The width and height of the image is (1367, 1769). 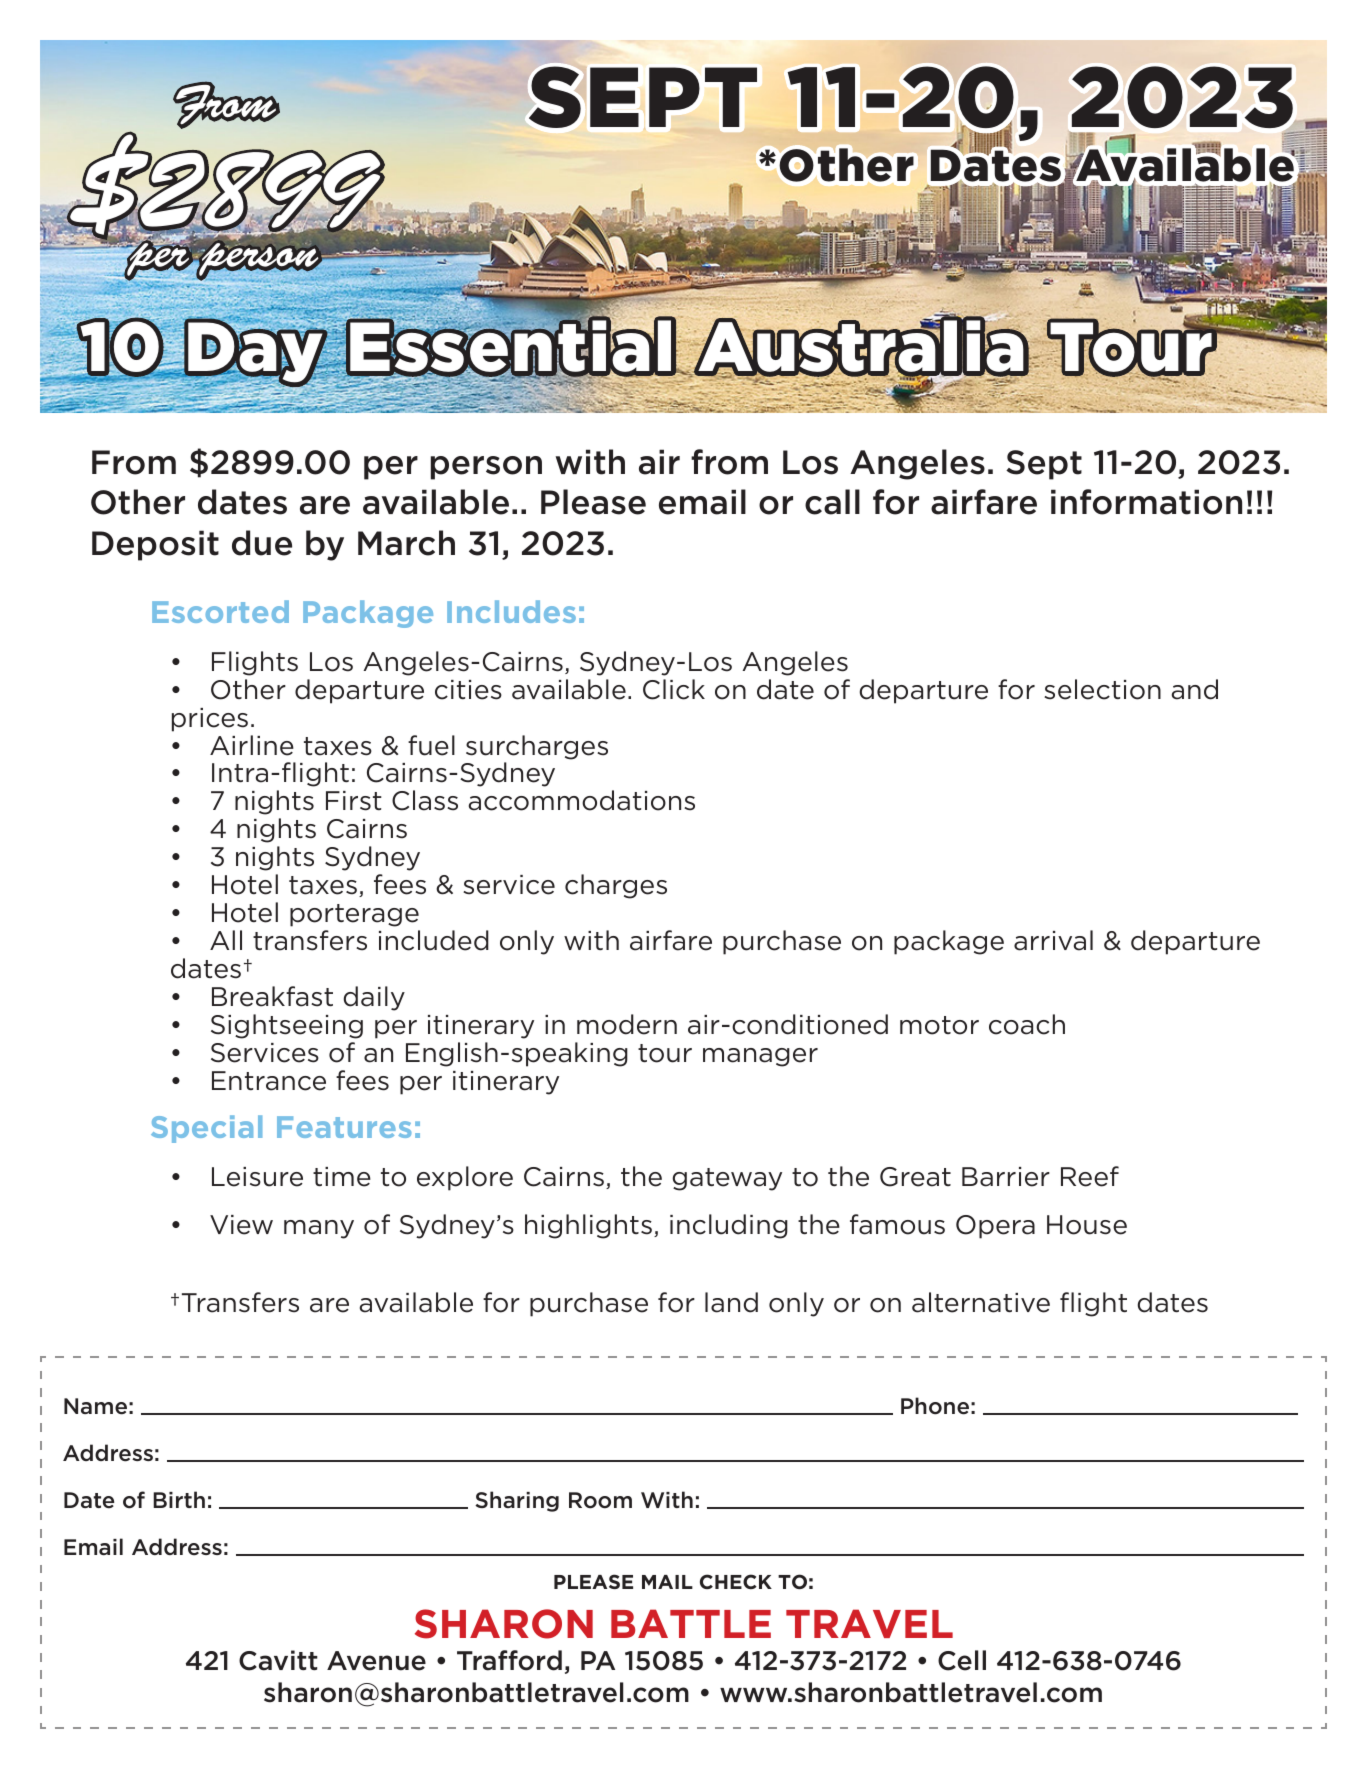 What do you see at coordinates (582, 800) in the image?
I see `accommodations` at bounding box center [582, 800].
